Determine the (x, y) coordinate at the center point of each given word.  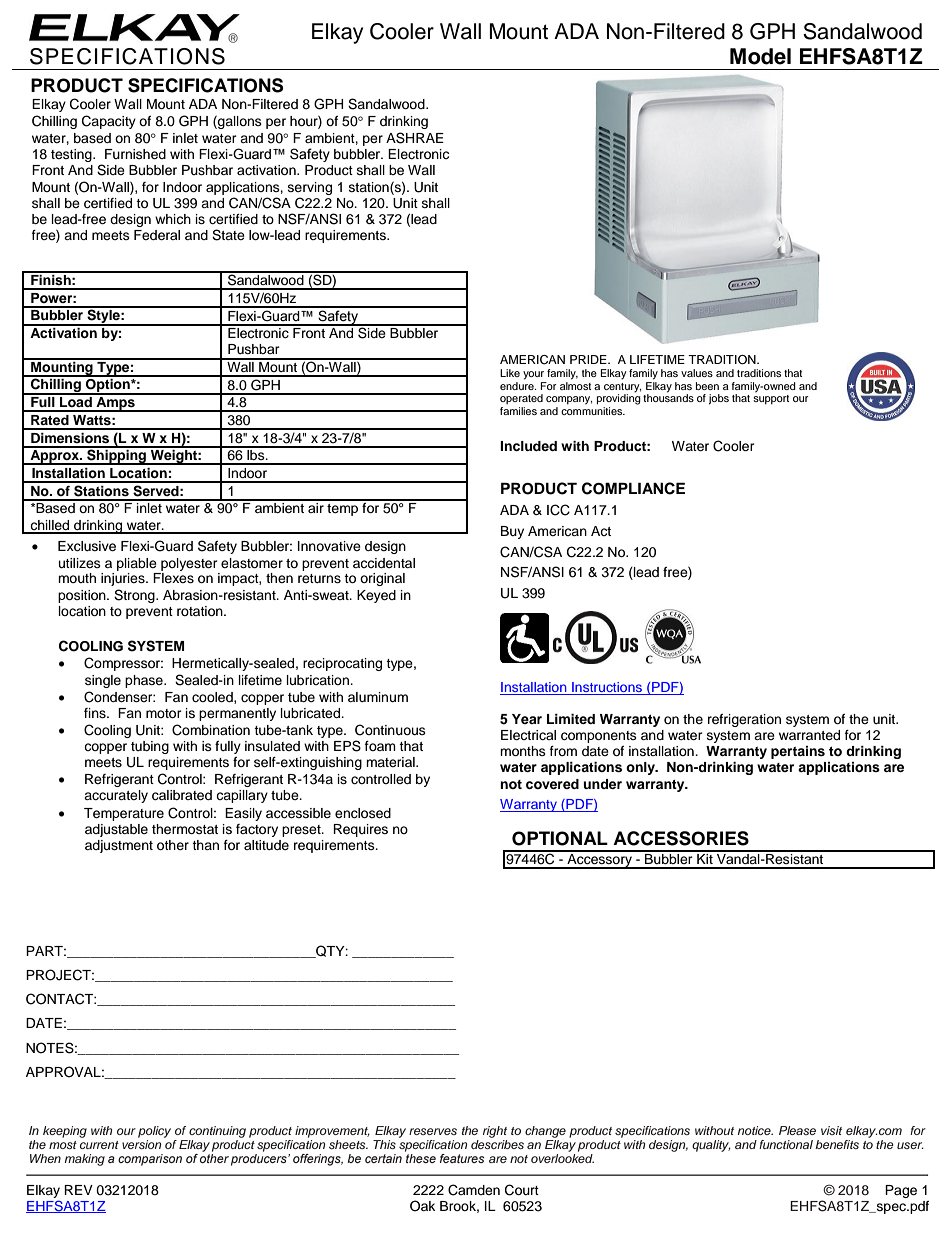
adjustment (119, 846)
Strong (135, 596)
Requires (360, 830)
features (462, 1158)
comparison (150, 1160)
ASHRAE (415, 138)
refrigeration (744, 720)
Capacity (109, 122)
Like (510, 373)
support (771, 399)
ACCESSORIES (681, 838)
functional (786, 1144)
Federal (157, 235)
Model (760, 56)
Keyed (376, 596)
